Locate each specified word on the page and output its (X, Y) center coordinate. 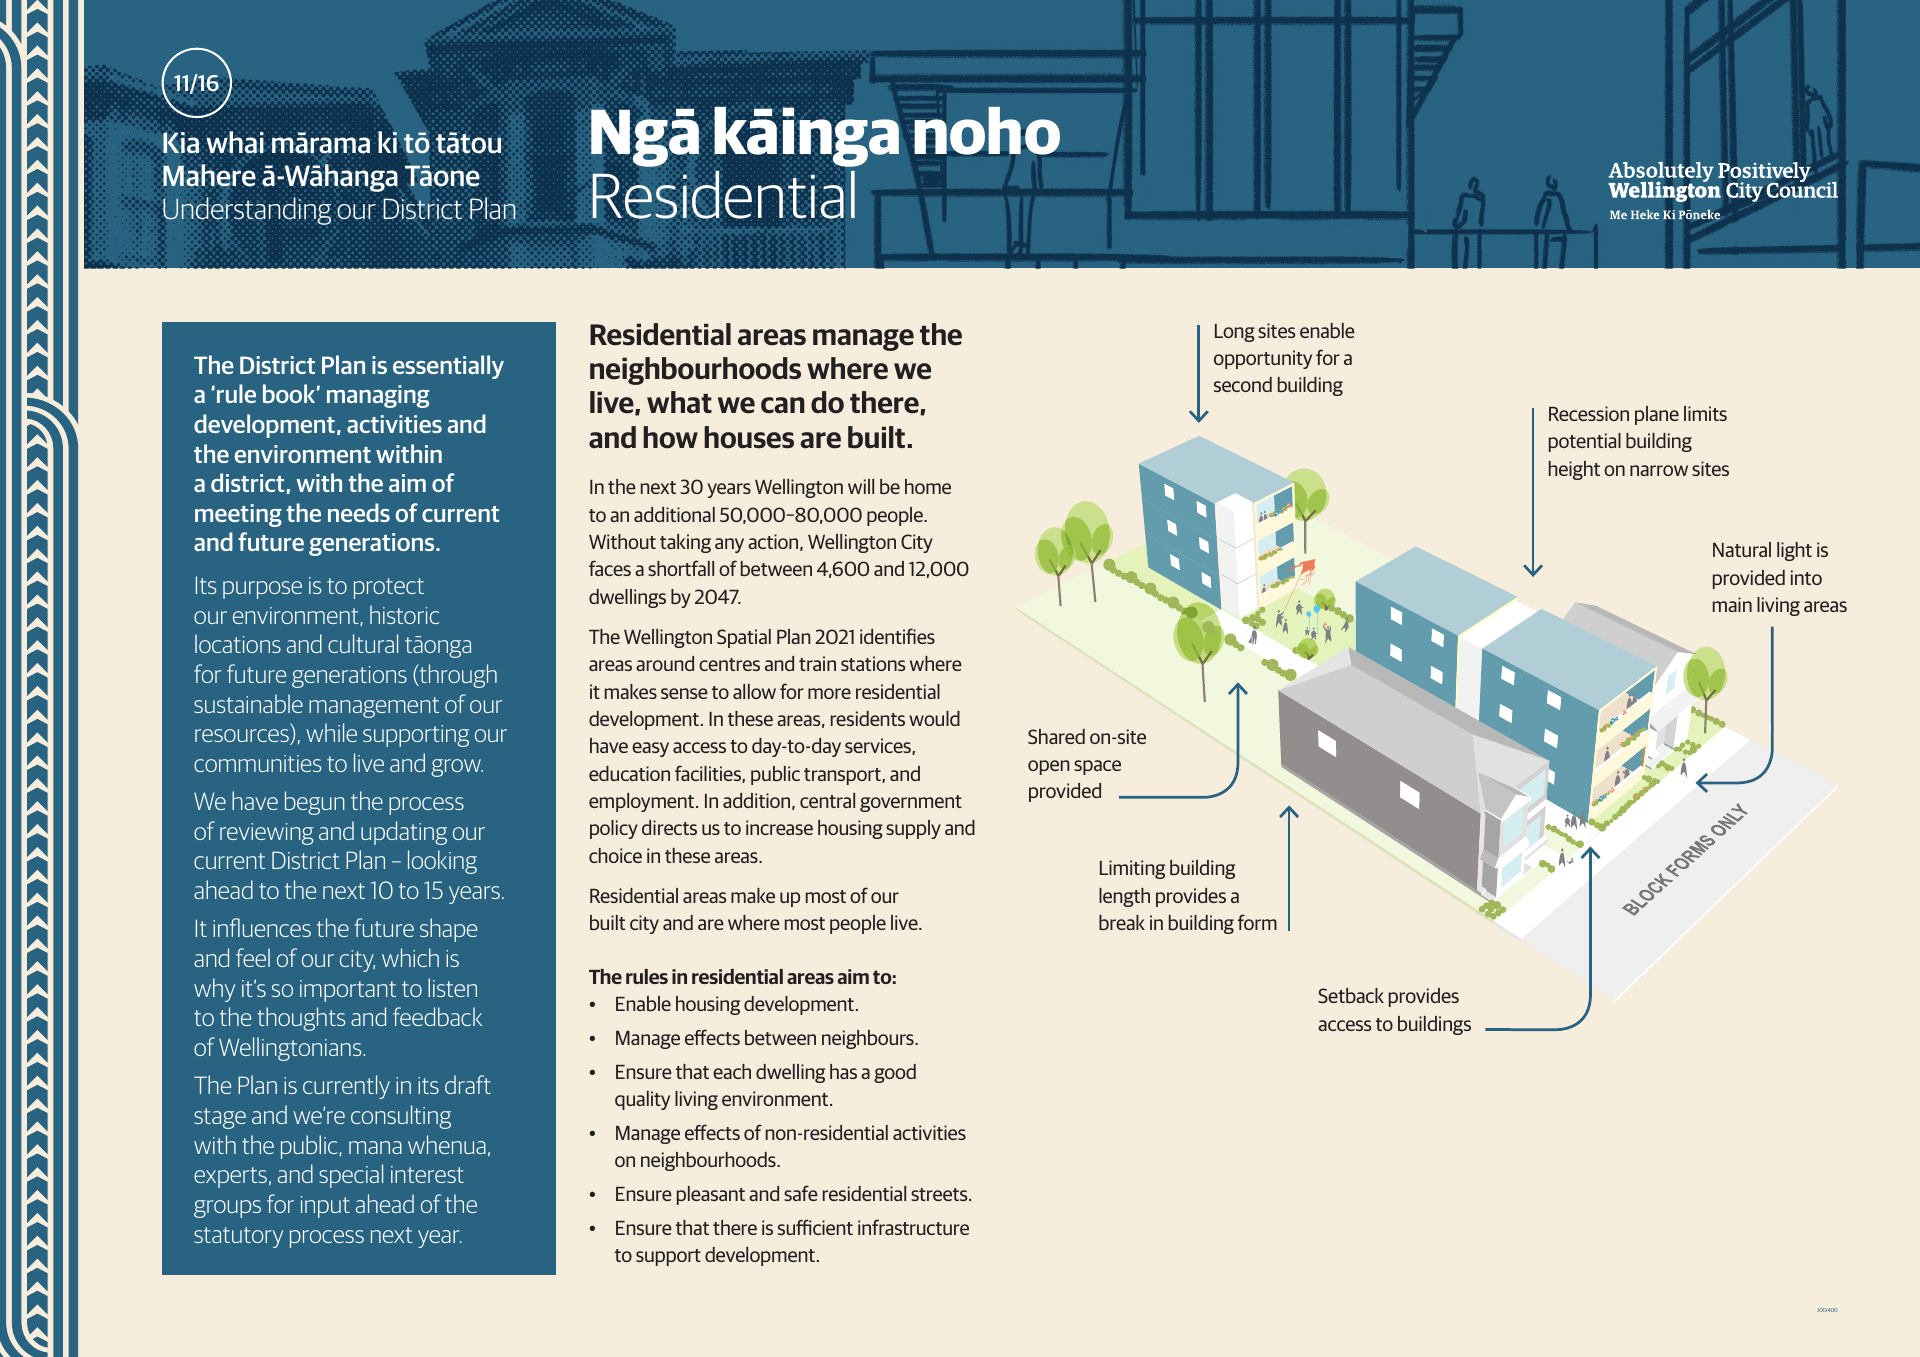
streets (940, 1194)
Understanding (247, 211)
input (325, 1207)
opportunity (1263, 359)
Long (1235, 333)
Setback (1351, 995)
